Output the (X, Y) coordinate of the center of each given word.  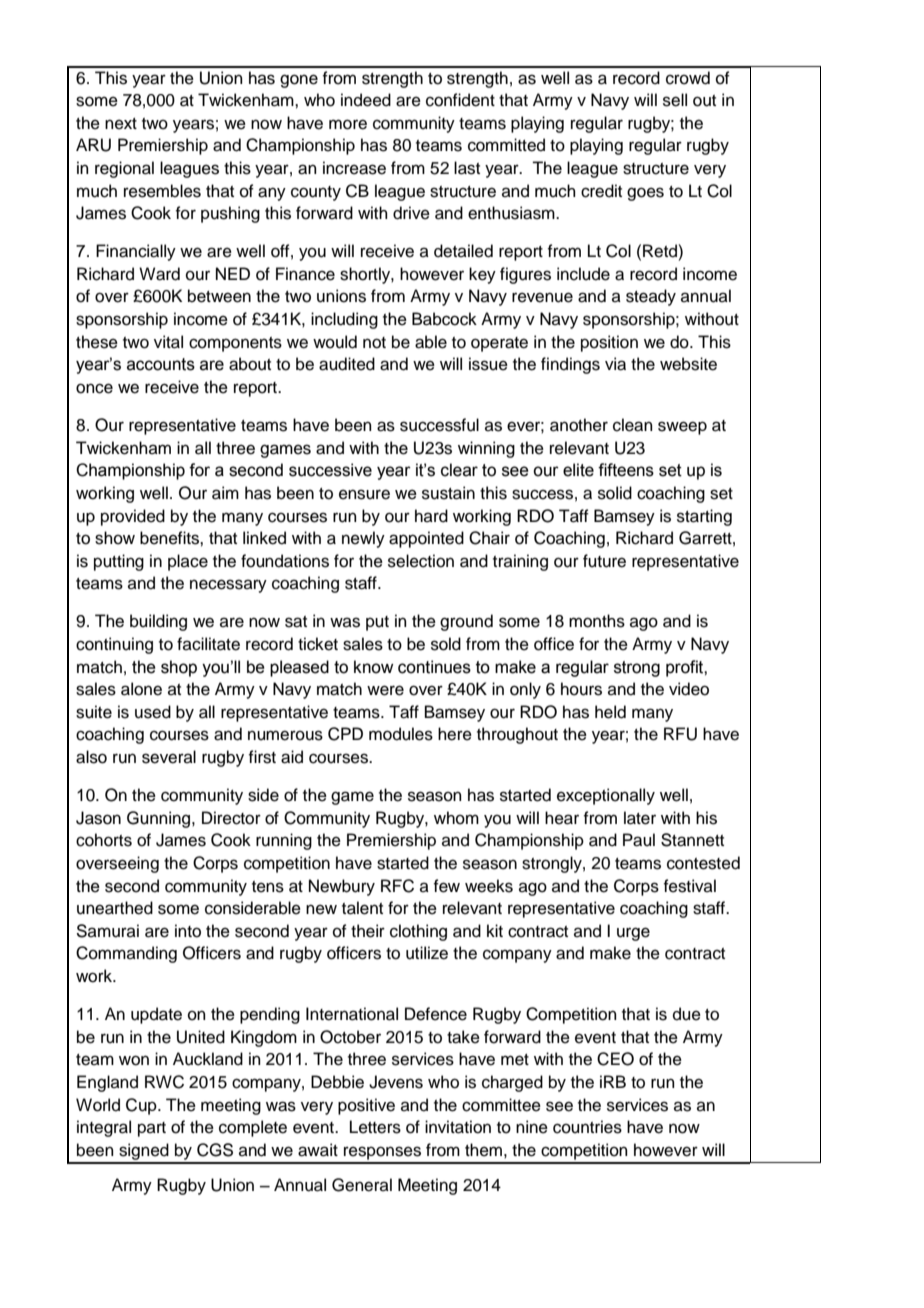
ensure (364, 494)
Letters (375, 1127)
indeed (366, 100)
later (640, 818)
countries (587, 1127)
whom (456, 818)
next (121, 124)
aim (225, 493)
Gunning (160, 819)
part (152, 1129)
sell (675, 100)
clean (633, 425)
